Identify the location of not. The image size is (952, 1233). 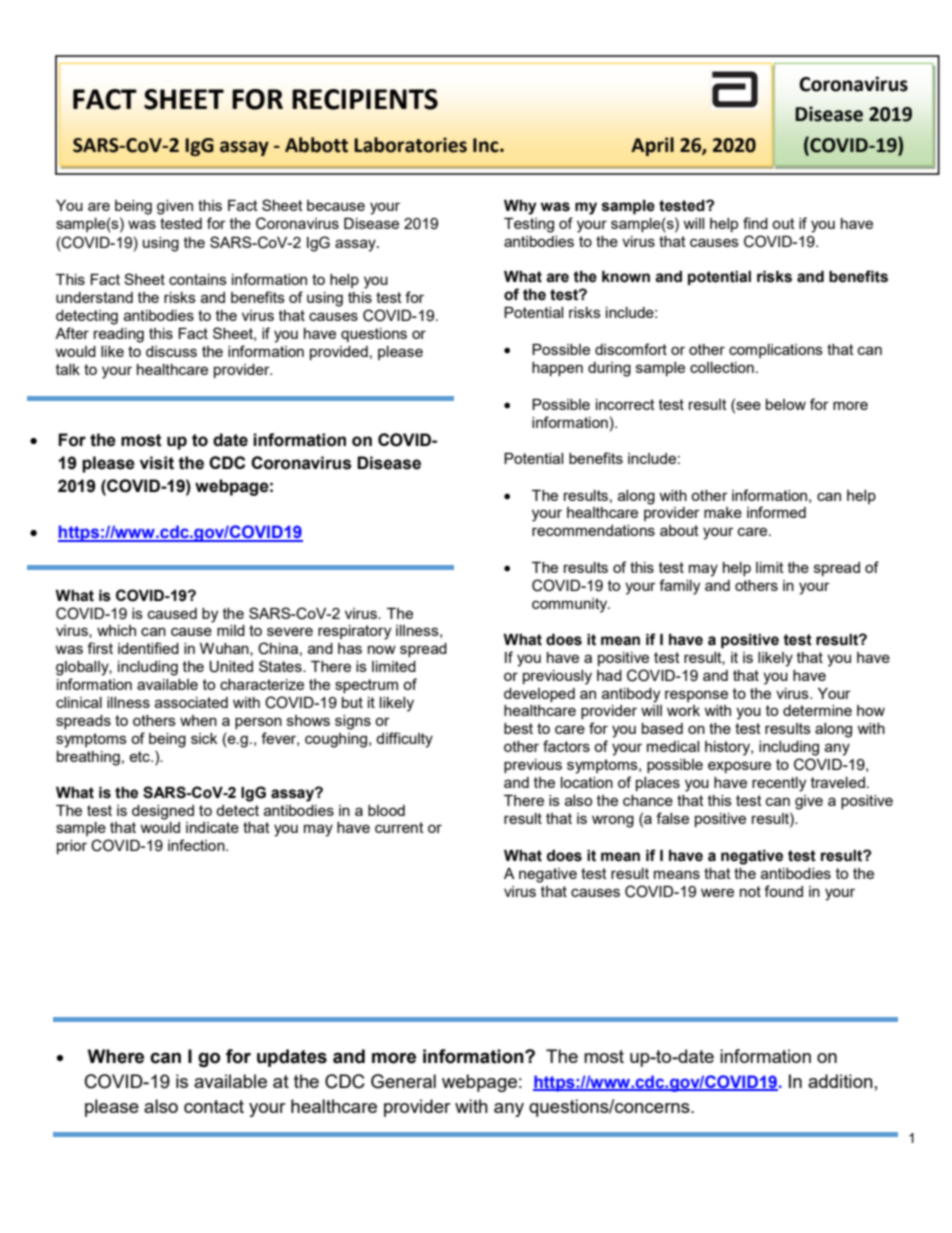
(750, 891).
